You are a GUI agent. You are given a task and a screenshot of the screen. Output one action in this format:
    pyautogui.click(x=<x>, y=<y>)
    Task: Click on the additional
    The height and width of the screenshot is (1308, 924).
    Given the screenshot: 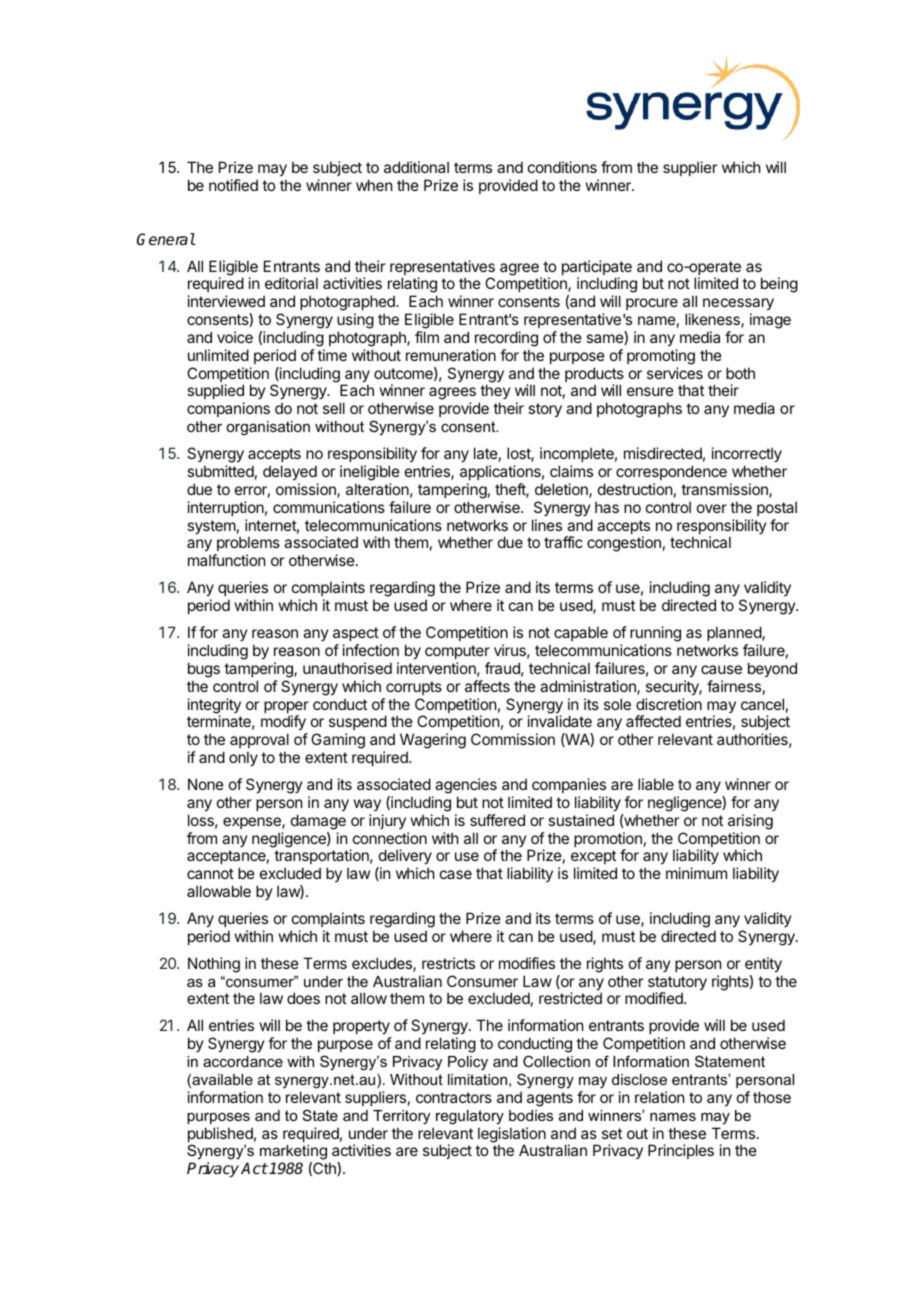 What is the action you would take?
    pyautogui.click(x=416, y=167)
